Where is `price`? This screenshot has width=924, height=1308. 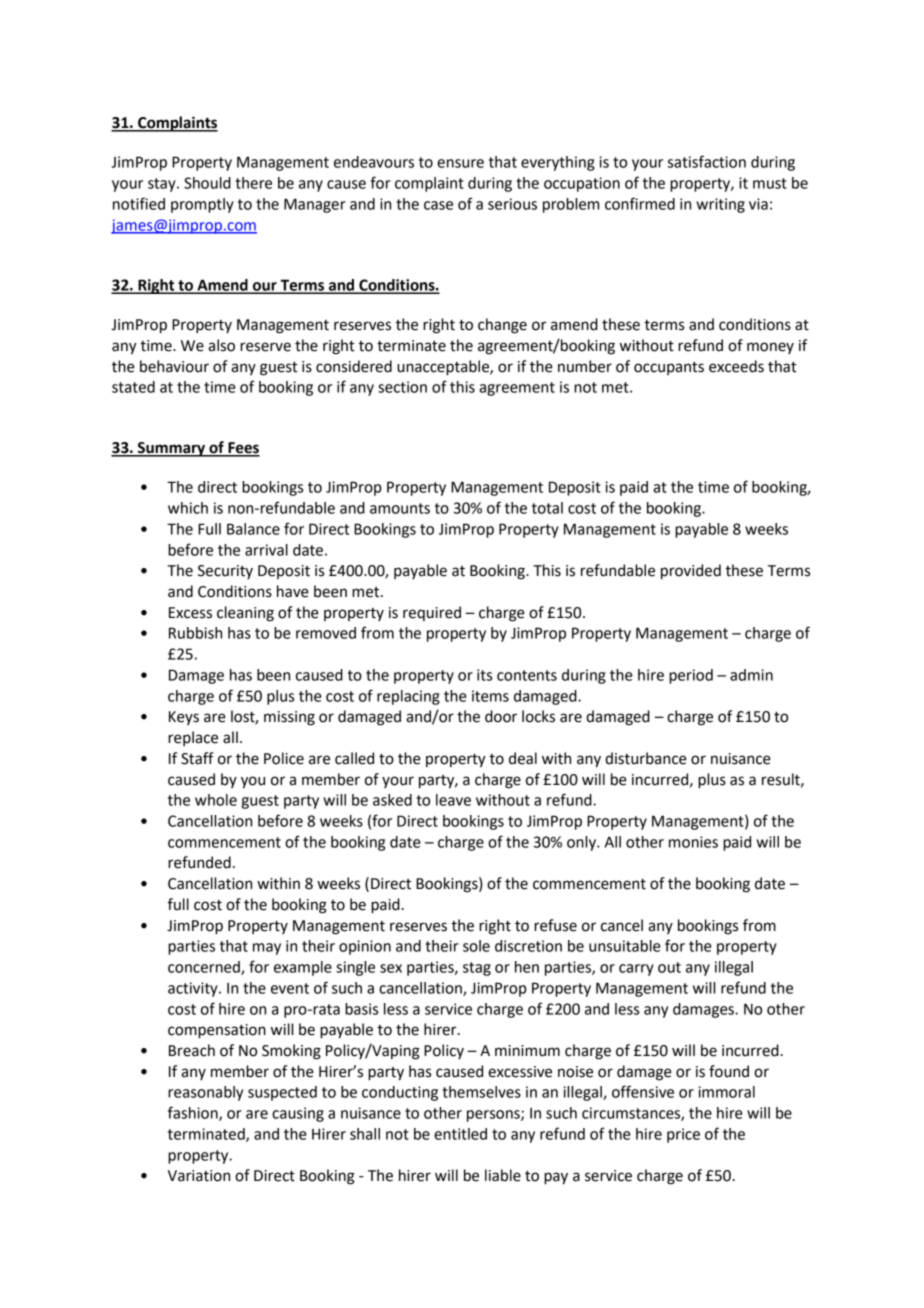 price is located at coordinates (683, 1135).
